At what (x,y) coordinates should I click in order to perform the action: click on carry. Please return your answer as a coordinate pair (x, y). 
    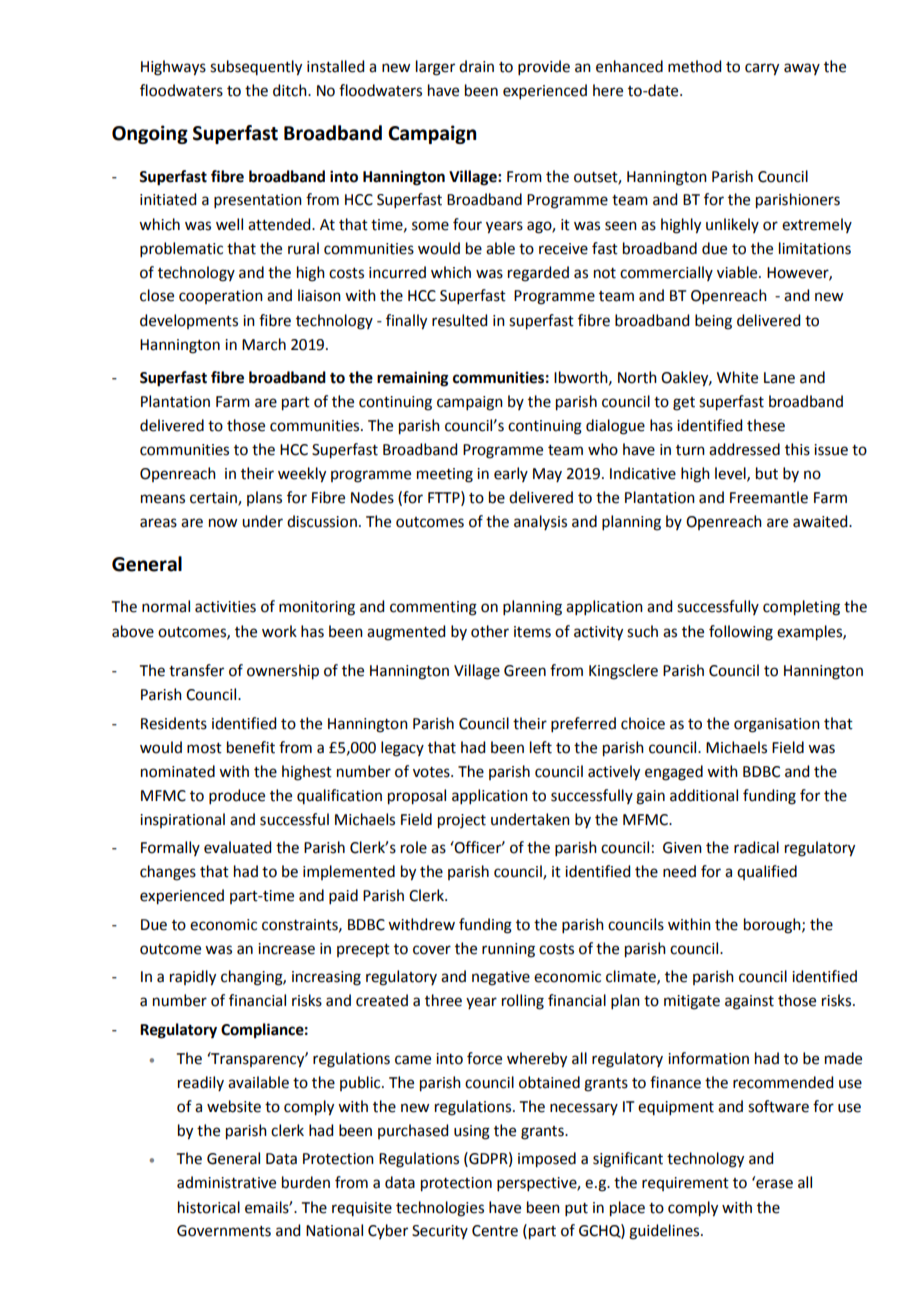
    Looking at the image, I should click on (762, 69).
